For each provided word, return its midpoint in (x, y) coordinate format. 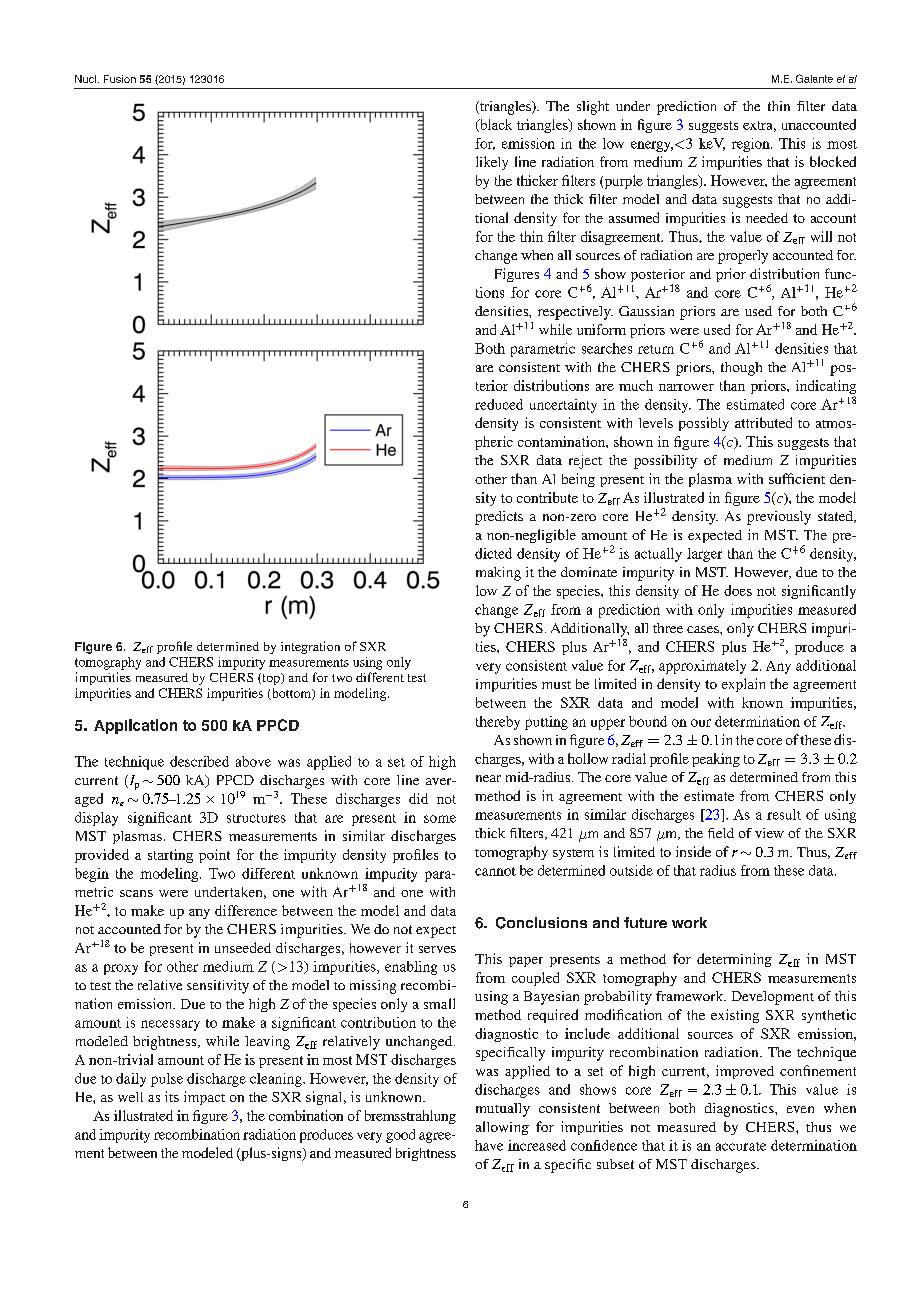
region (752, 145)
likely (492, 163)
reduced (499, 404)
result (784, 814)
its (172, 1096)
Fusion (120, 79)
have (489, 1145)
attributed (763, 422)
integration (310, 647)
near (488, 778)
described (199, 761)
